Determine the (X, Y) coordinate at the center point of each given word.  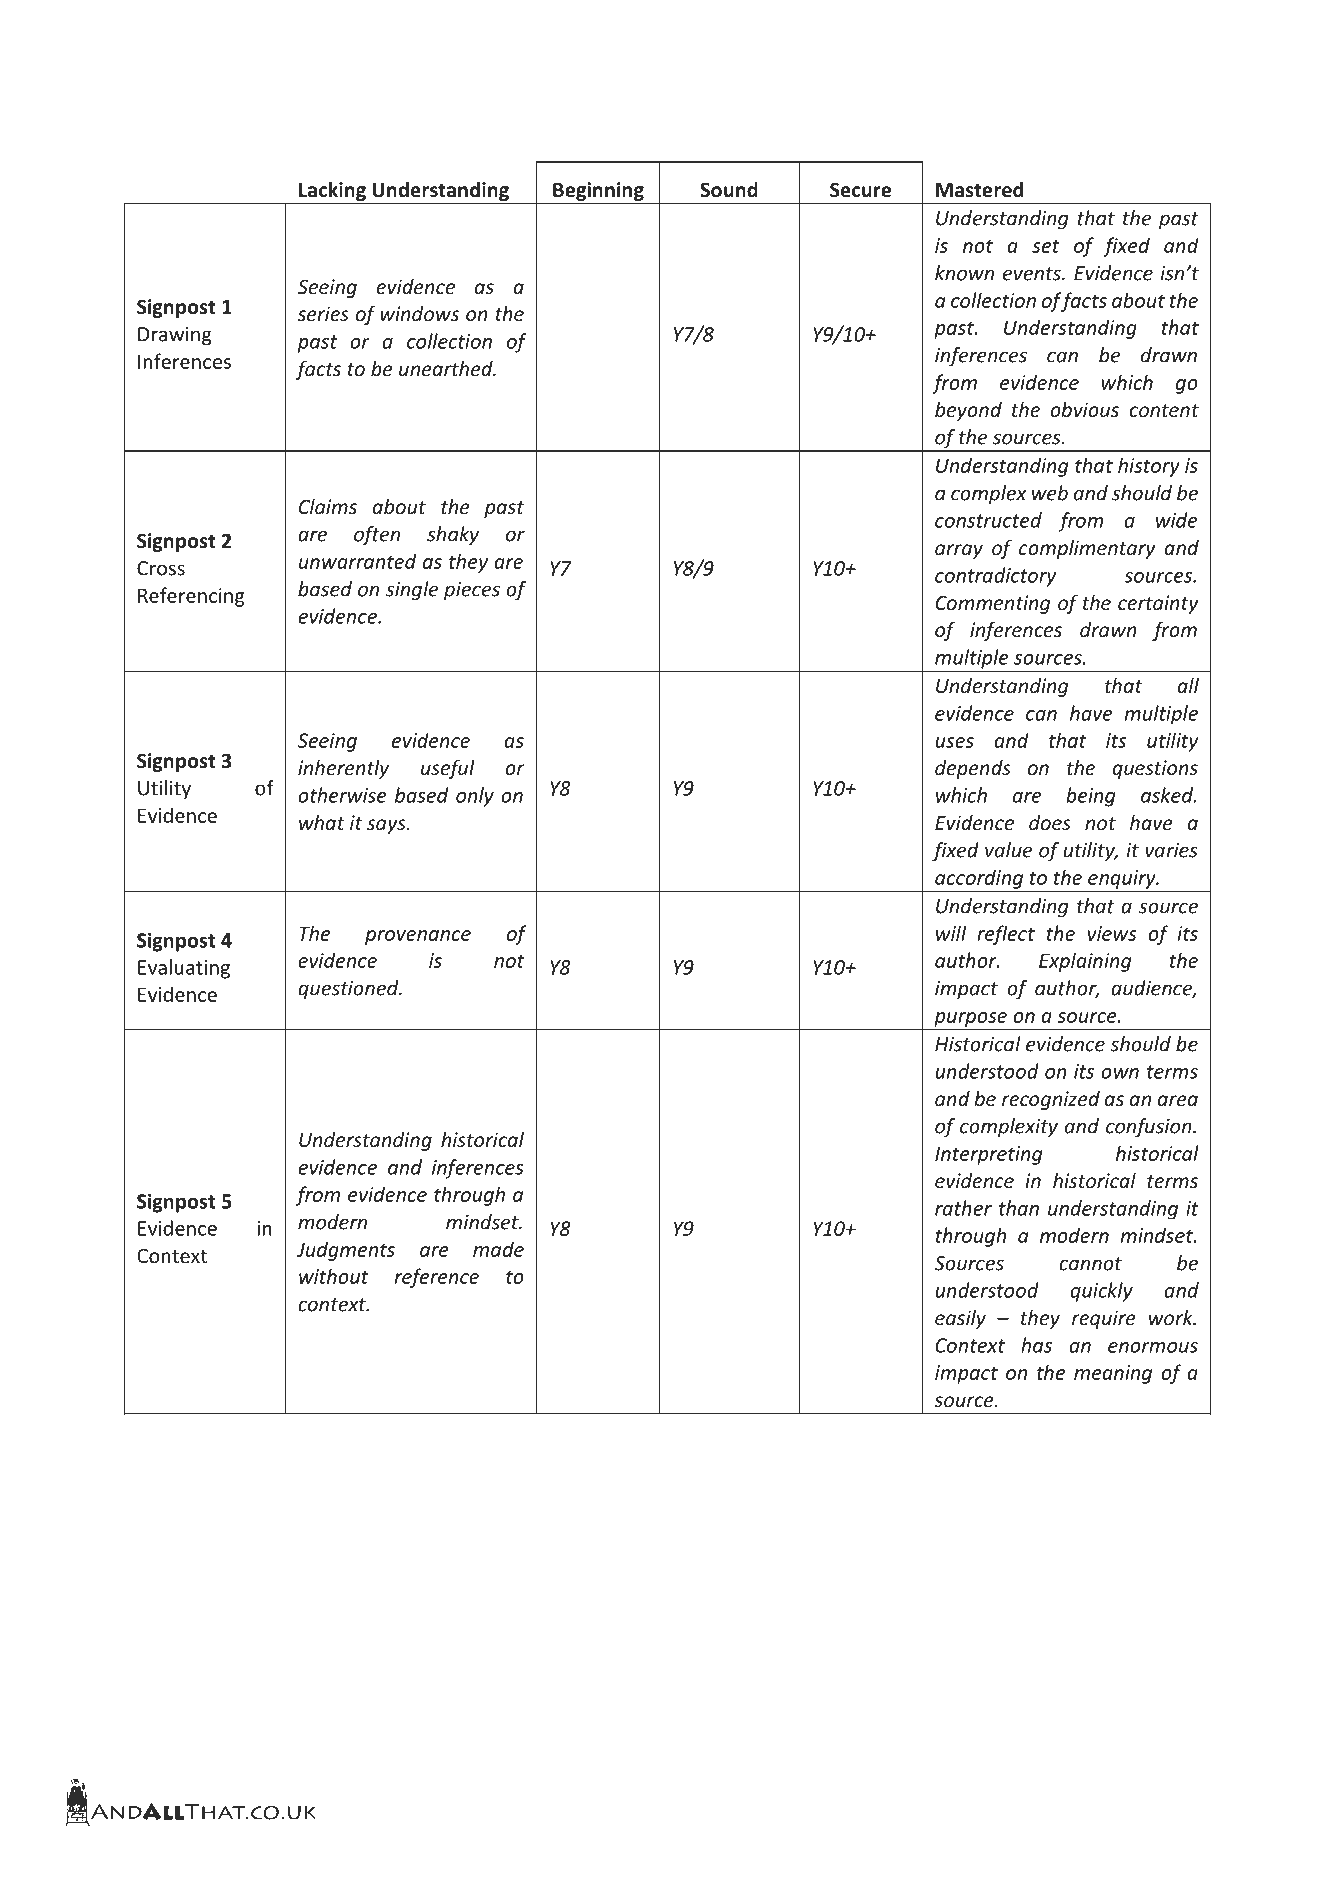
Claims (328, 506)
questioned (349, 989)
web (1050, 493)
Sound (729, 190)
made (498, 1249)
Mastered (979, 190)
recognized (1051, 1100)
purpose (970, 1019)
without (334, 1276)
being (1091, 797)
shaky (453, 535)
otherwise (342, 795)
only (475, 797)
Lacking (332, 191)
